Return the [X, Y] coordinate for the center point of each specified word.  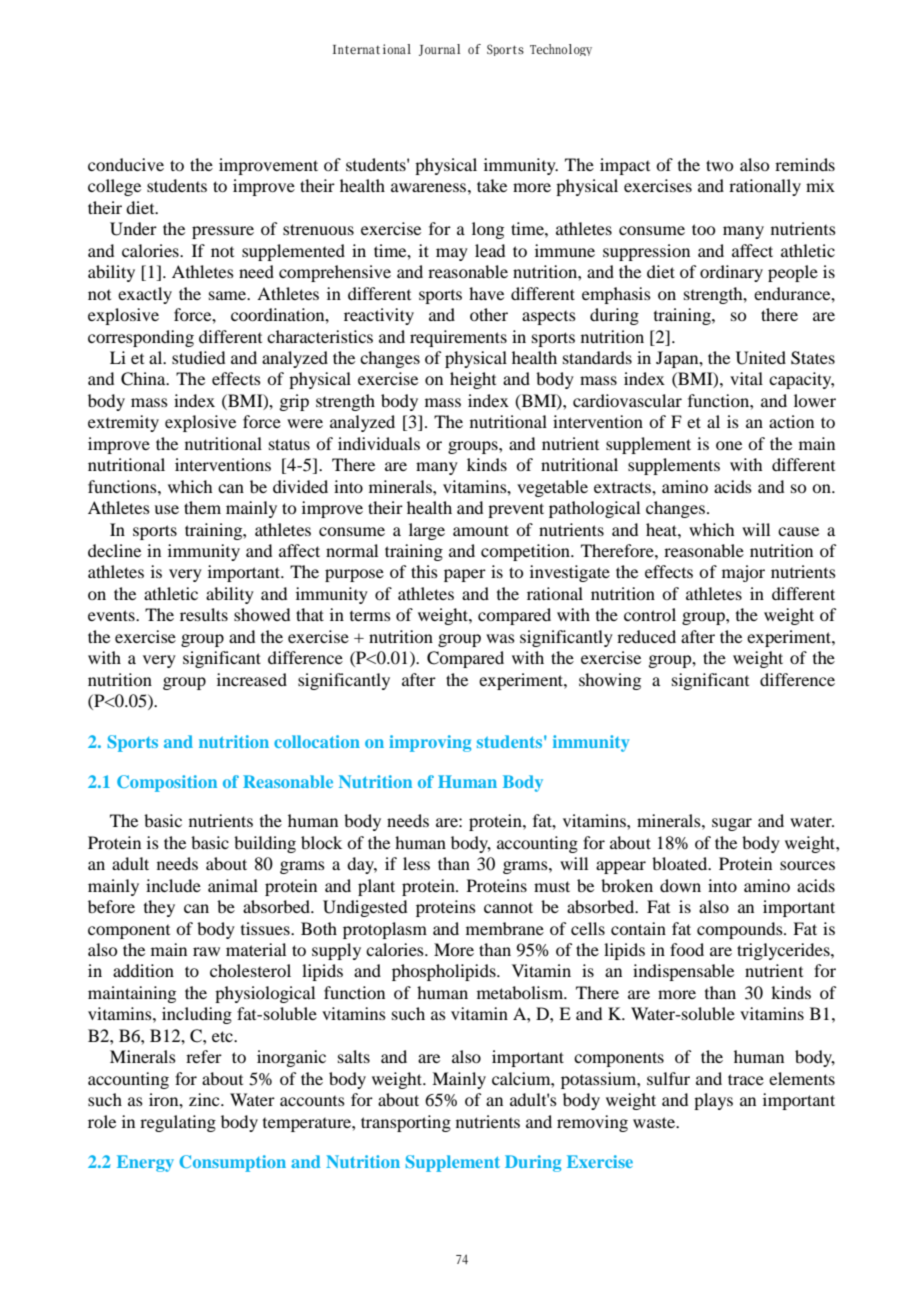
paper [465, 575]
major [743, 573]
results [204, 614]
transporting [406, 1123]
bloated [681, 863]
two [719, 165]
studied [198, 357]
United [761, 358]
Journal [439, 50]
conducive [126, 164]
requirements [458, 338]
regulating [178, 1123]
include [173, 885]
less [416, 863]
